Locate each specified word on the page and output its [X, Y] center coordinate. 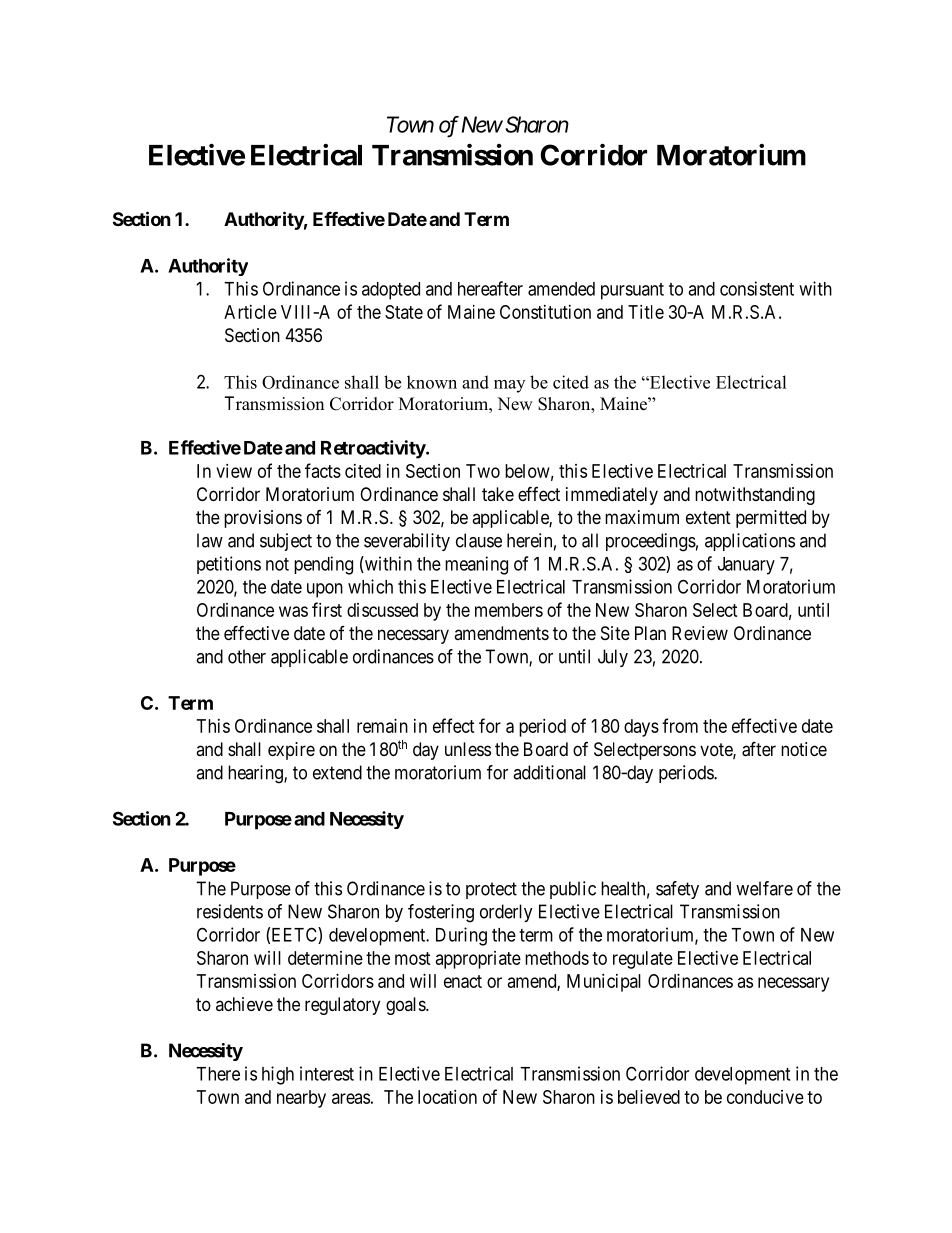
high [278, 1075]
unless [468, 749]
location [447, 1097]
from [680, 725]
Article [250, 312]
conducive [765, 1097]
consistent [757, 288]
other [247, 656]
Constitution [545, 312]
